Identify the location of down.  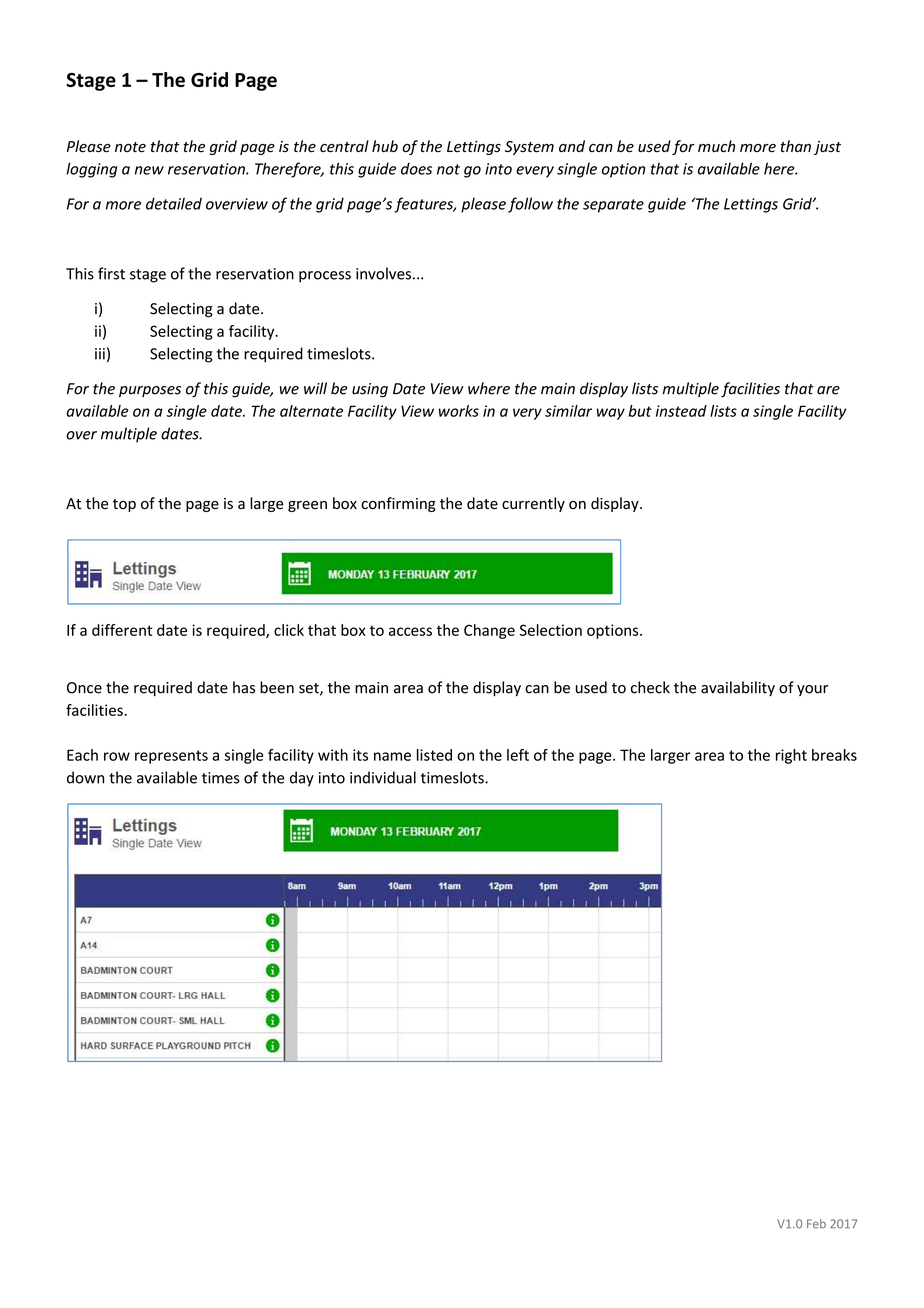
(85, 777).
